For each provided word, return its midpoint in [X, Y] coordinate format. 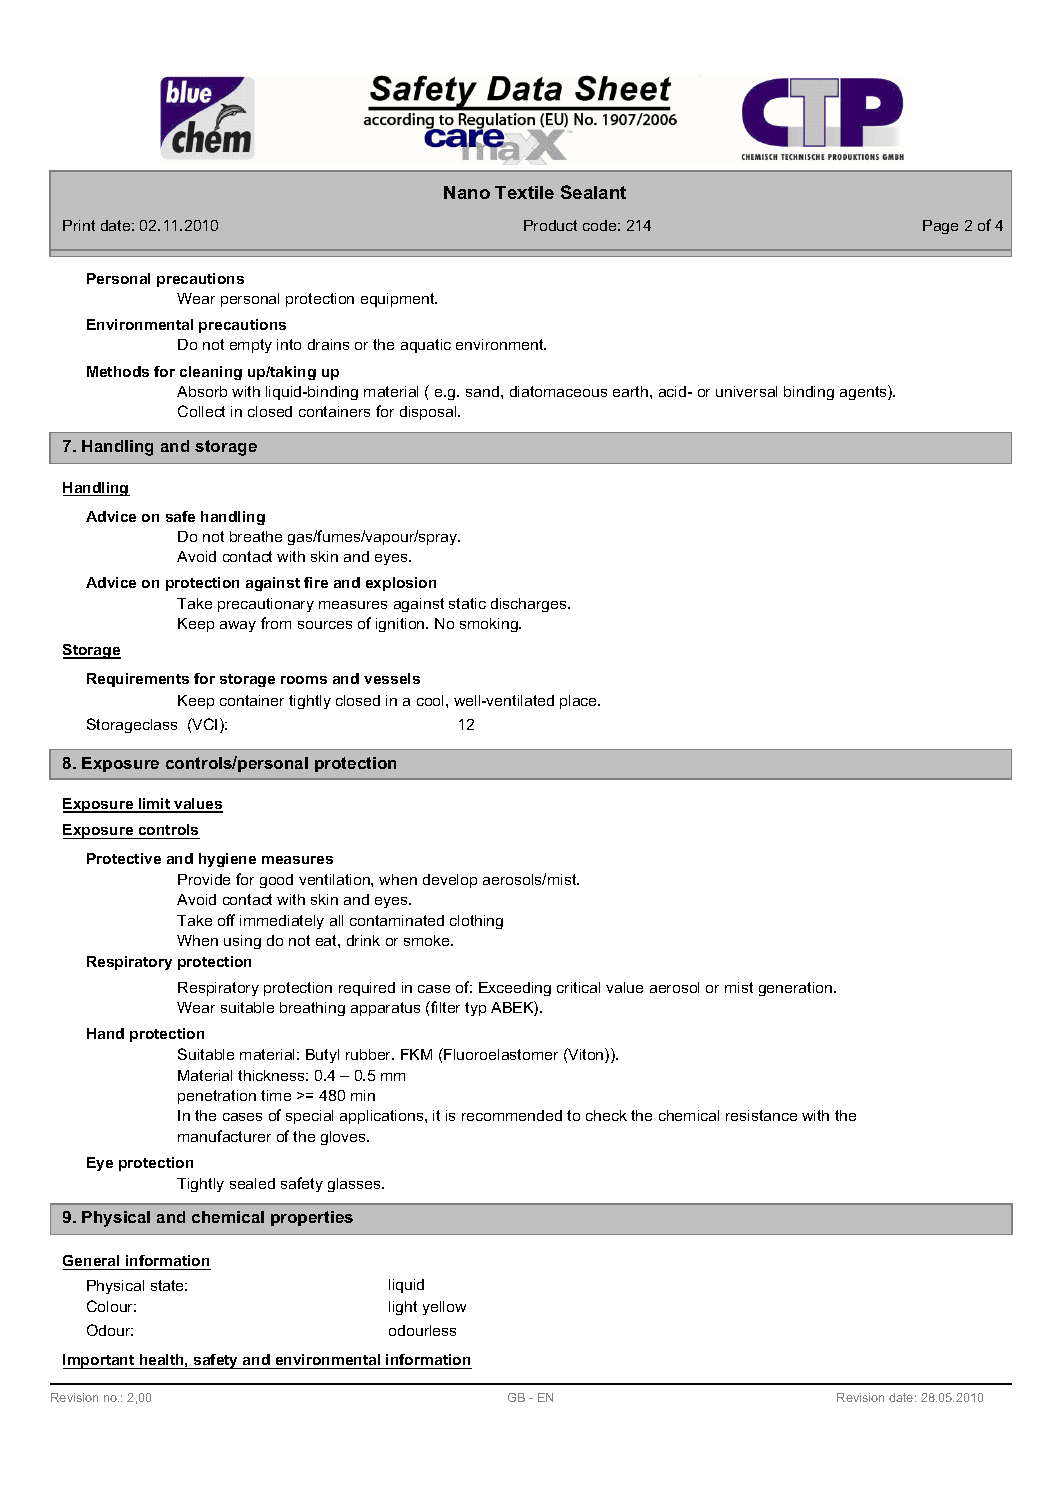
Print [79, 225]
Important [100, 1361]
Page [940, 227]
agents [864, 392]
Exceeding [515, 989]
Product [550, 225]
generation [797, 989]
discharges [530, 605]
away [238, 626]
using [242, 942]
